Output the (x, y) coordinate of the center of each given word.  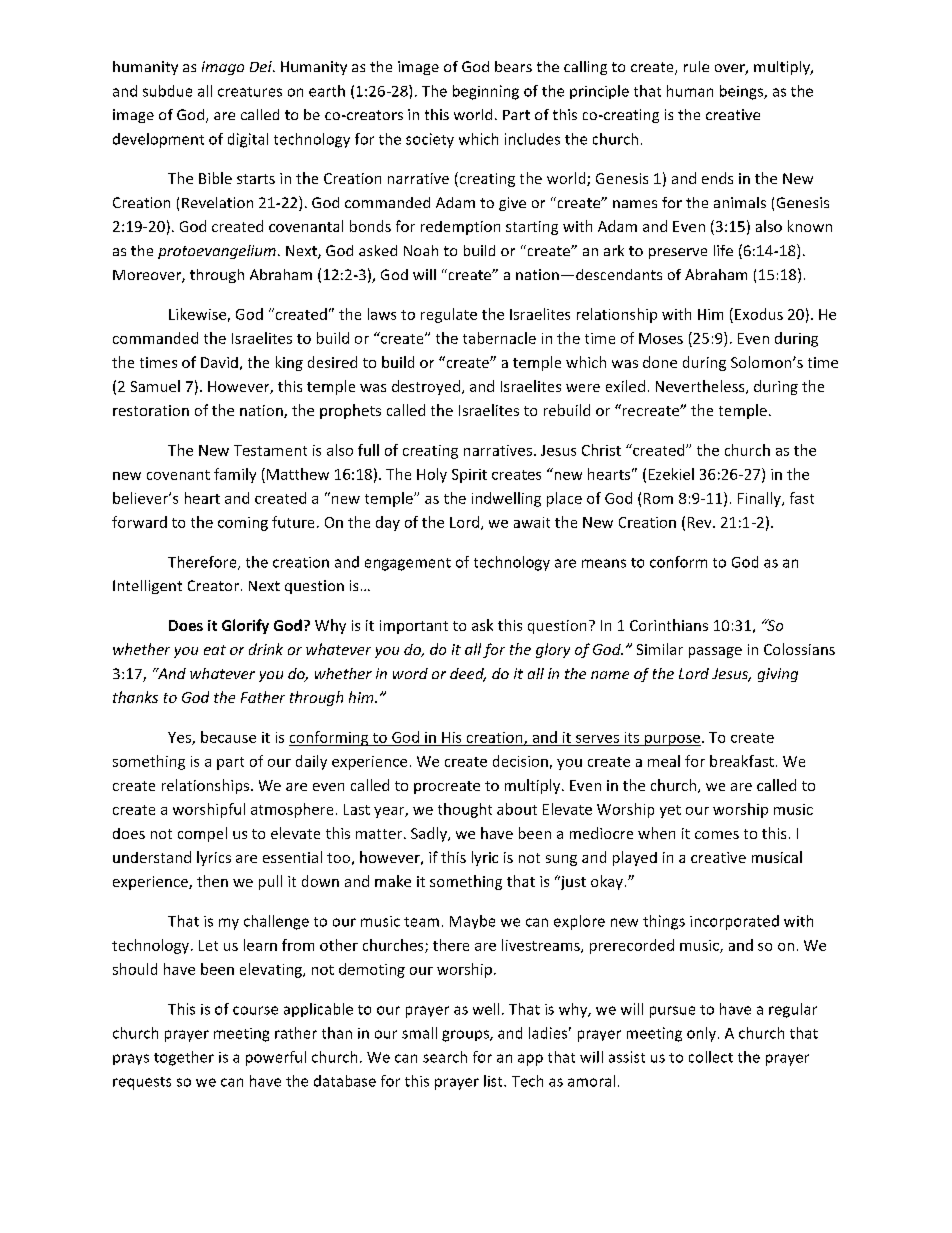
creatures (250, 92)
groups (466, 1036)
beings (743, 92)
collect (711, 1057)
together (184, 1058)
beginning (486, 92)
